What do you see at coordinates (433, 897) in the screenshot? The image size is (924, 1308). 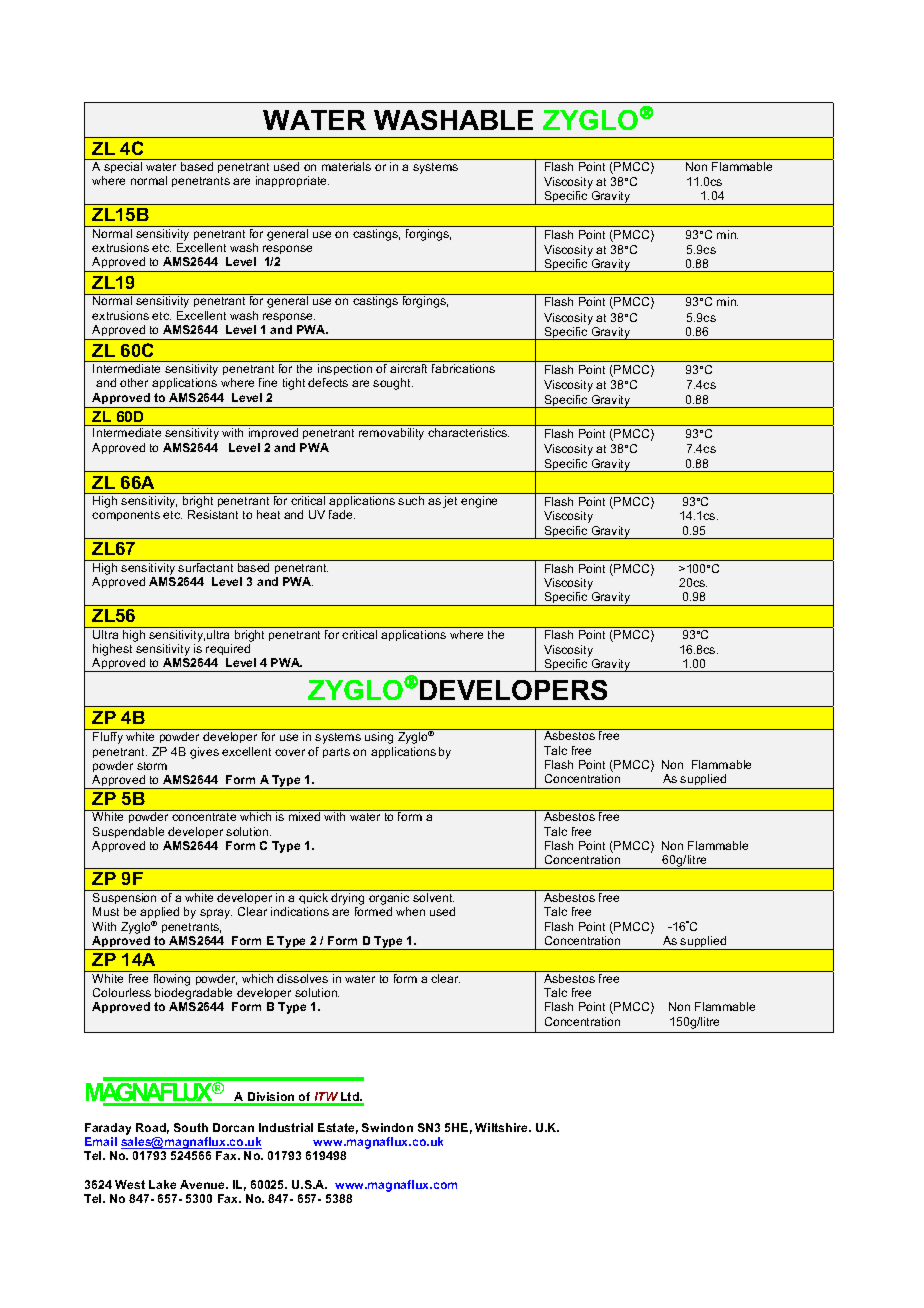 I see `solvent` at bounding box center [433, 897].
